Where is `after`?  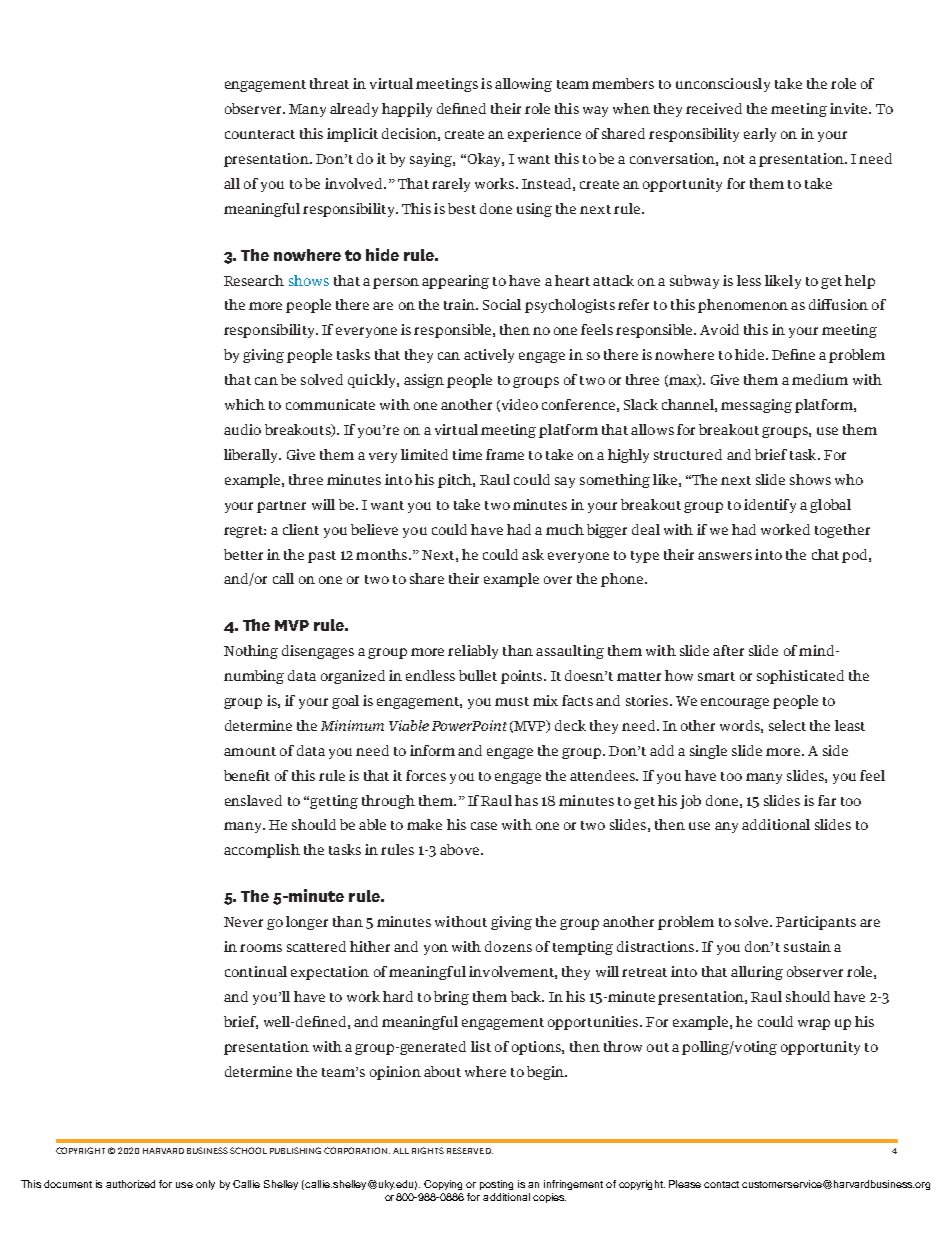
after is located at coordinates (728, 650).
